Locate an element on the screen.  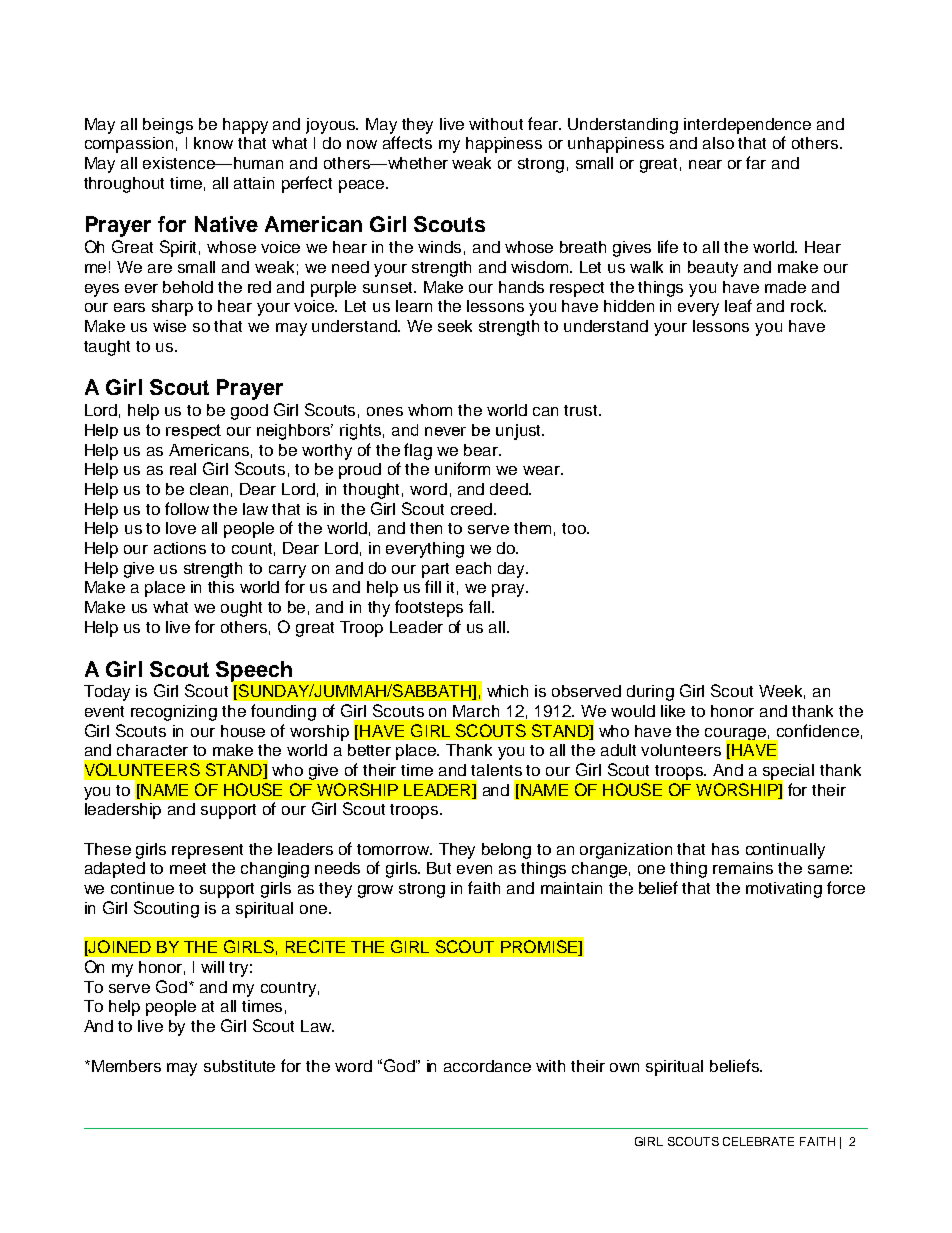
trust is located at coordinates (582, 410).
